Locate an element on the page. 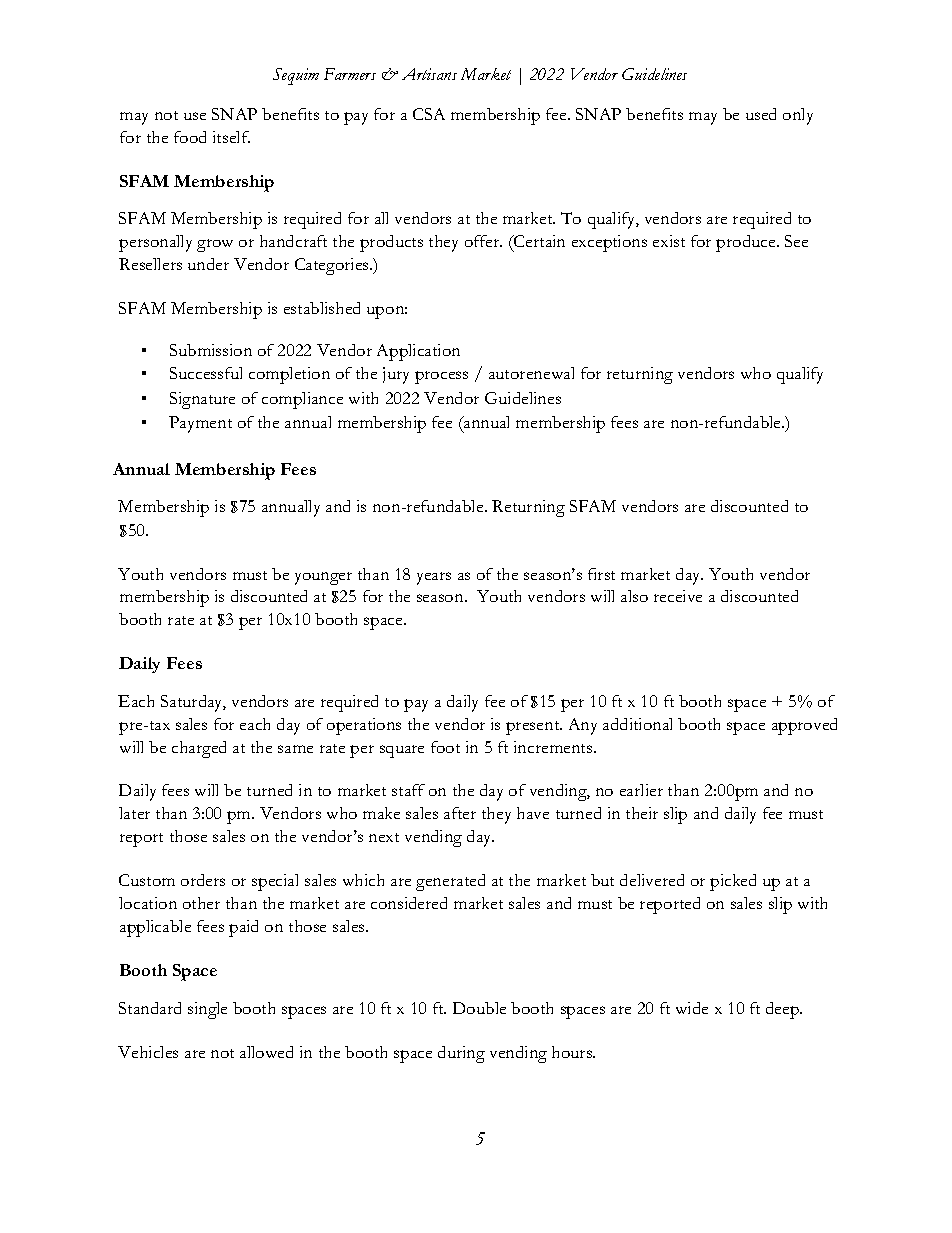  used is located at coordinates (761, 114).
